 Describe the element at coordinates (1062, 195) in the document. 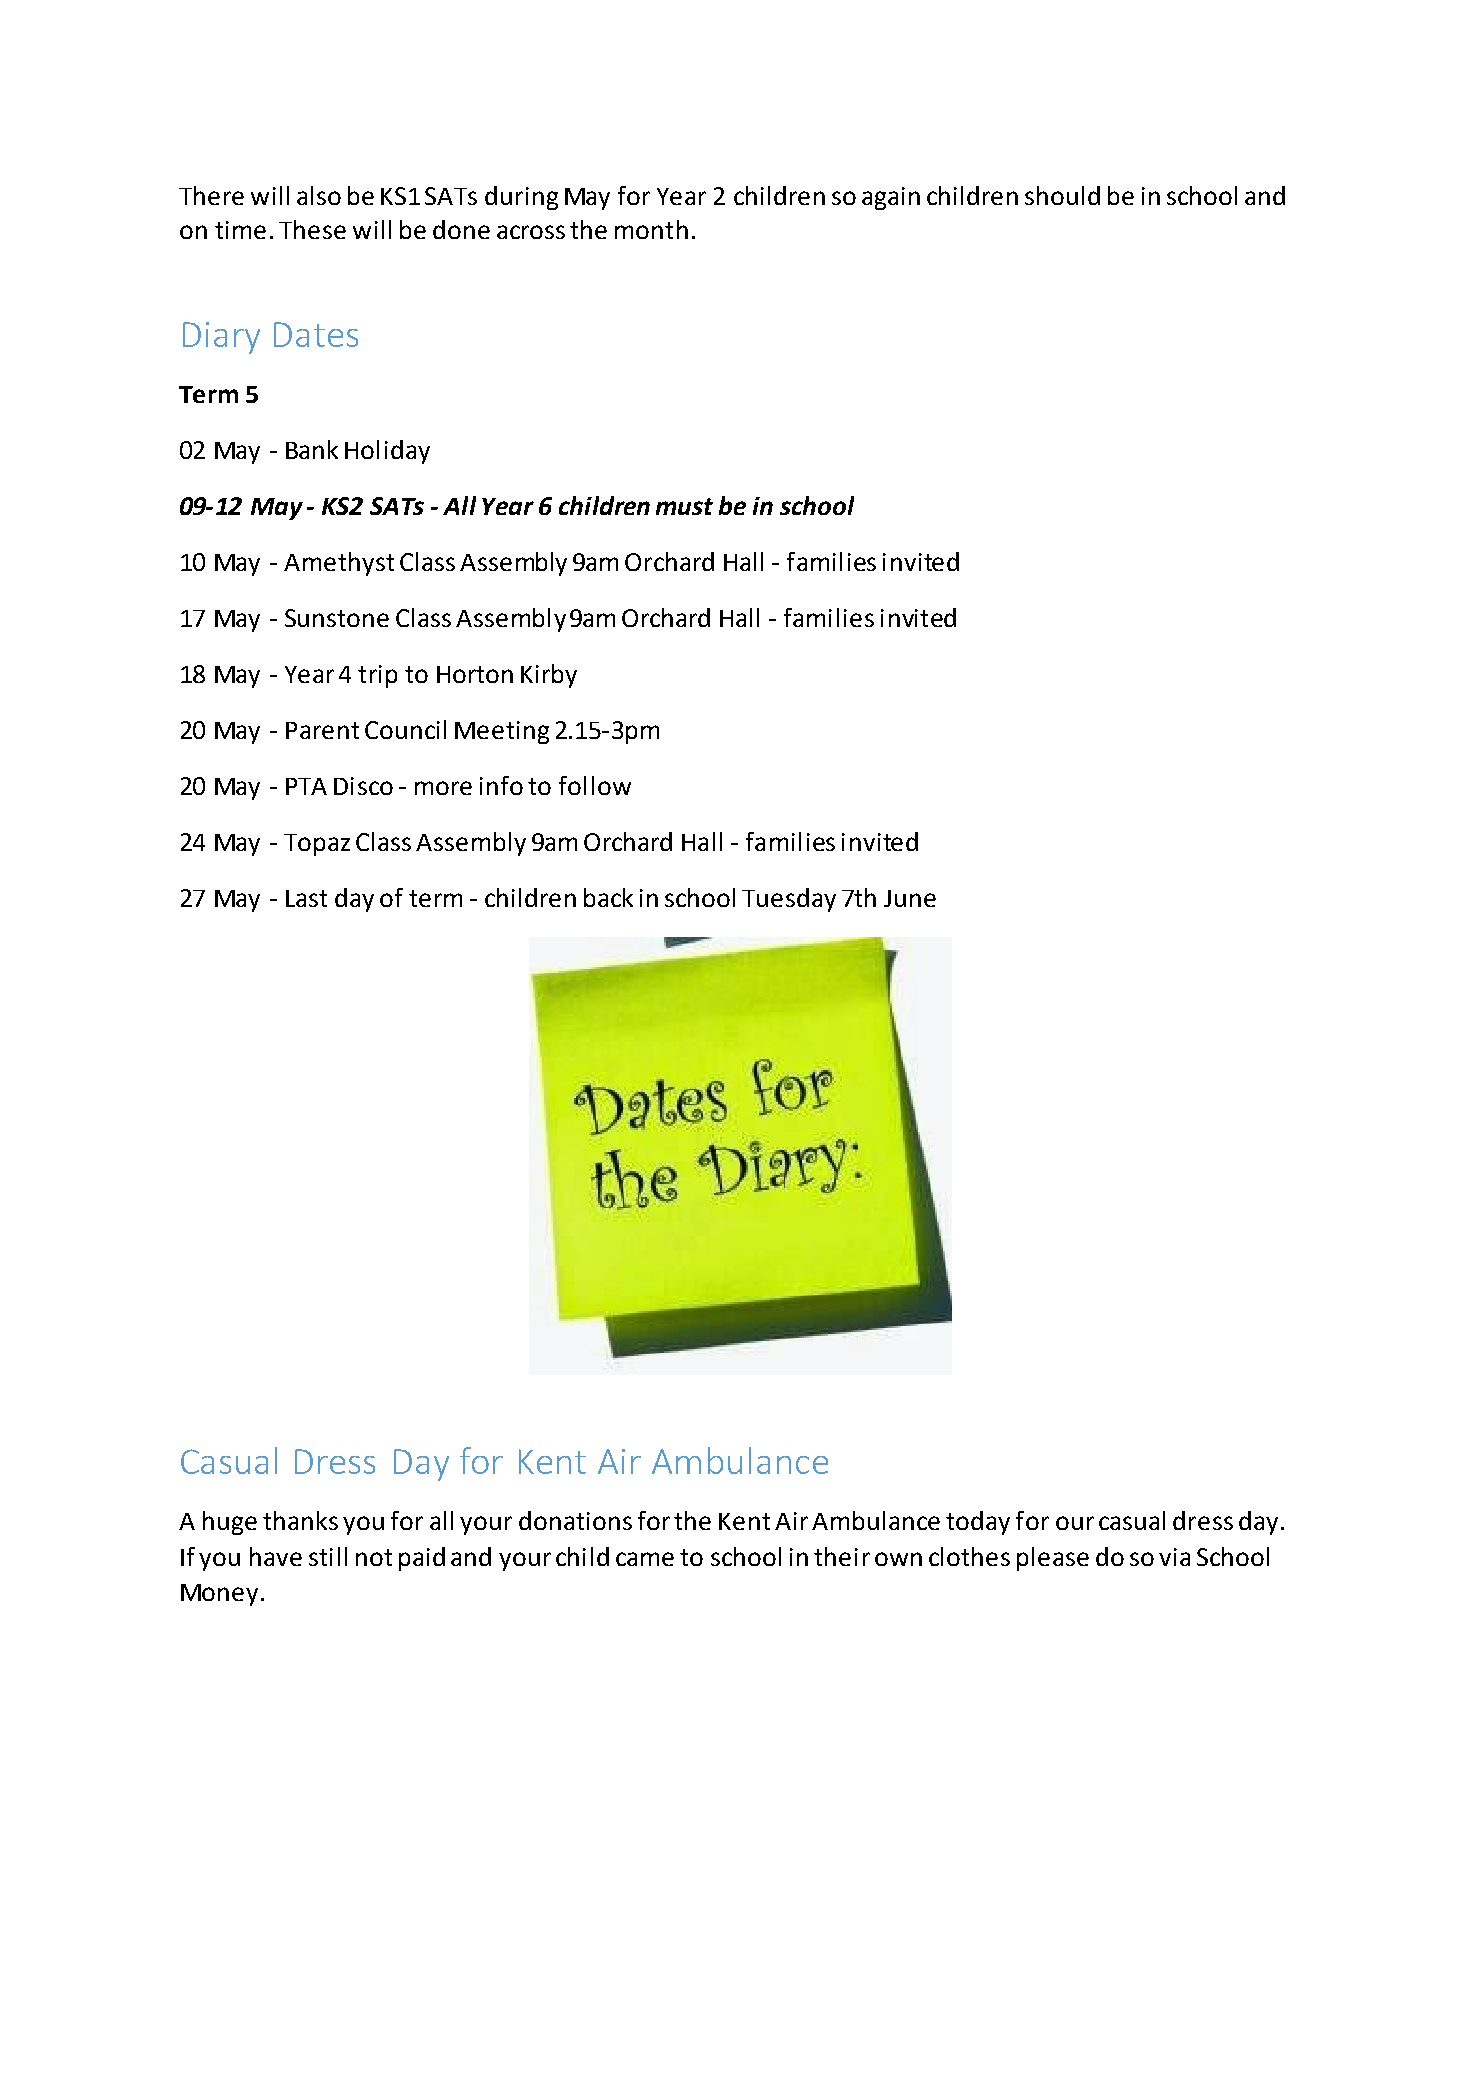

I see `should` at that location.
